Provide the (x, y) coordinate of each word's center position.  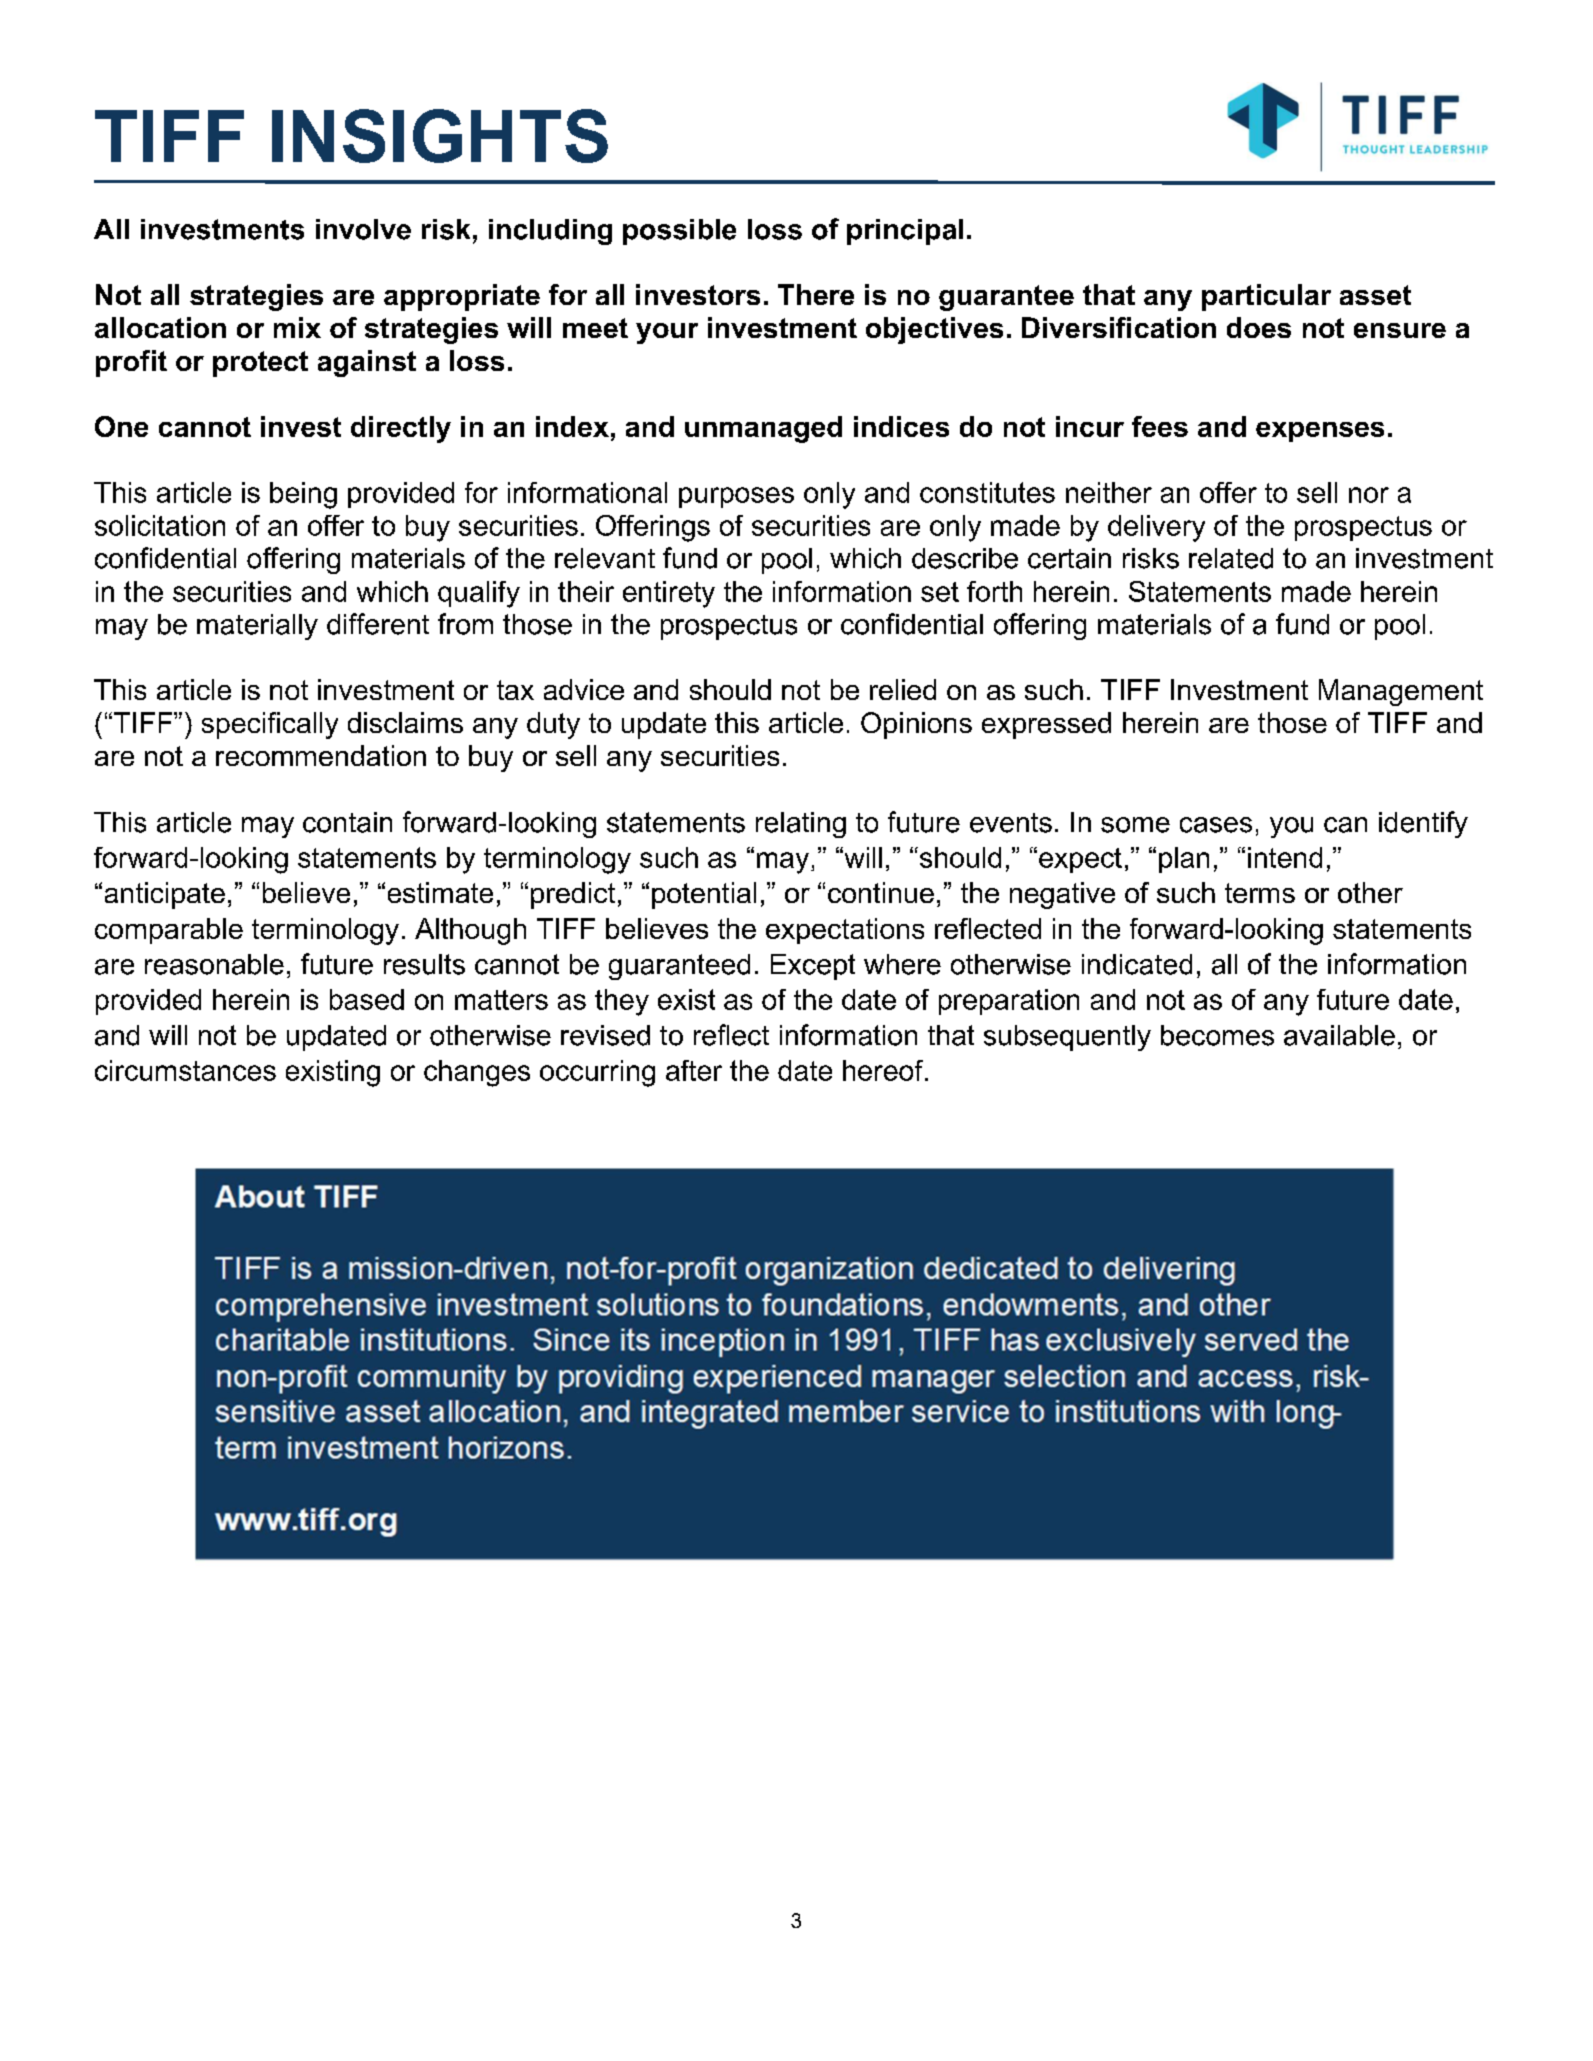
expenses (1320, 432)
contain (347, 822)
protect (260, 364)
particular (1266, 297)
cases (1216, 825)
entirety (669, 594)
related (1231, 558)
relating (801, 825)
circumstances (185, 1070)
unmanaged (763, 429)
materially (257, 627)
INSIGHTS (440, 136)
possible (679, 232)
